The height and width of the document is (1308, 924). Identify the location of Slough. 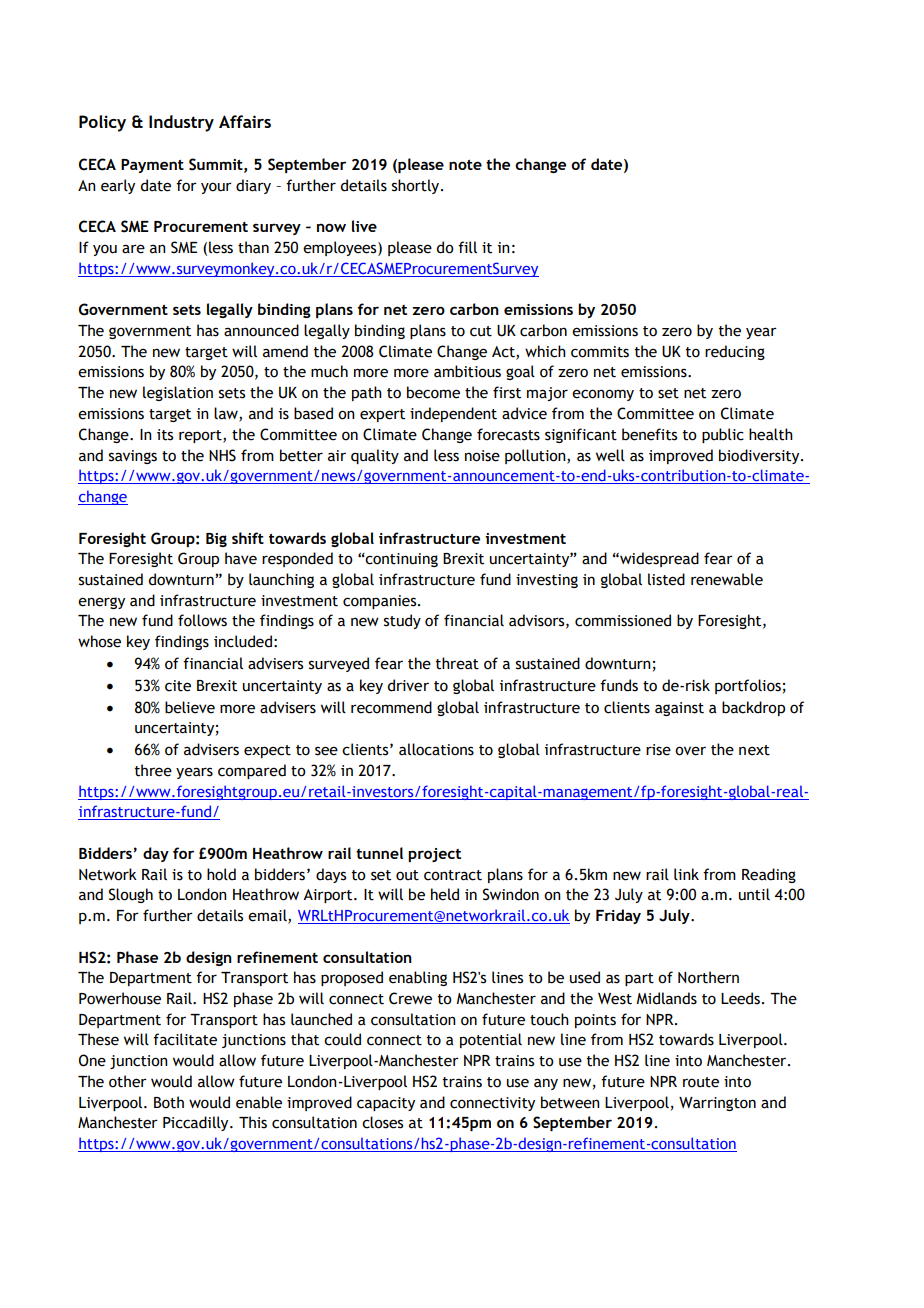
(131, 895).
